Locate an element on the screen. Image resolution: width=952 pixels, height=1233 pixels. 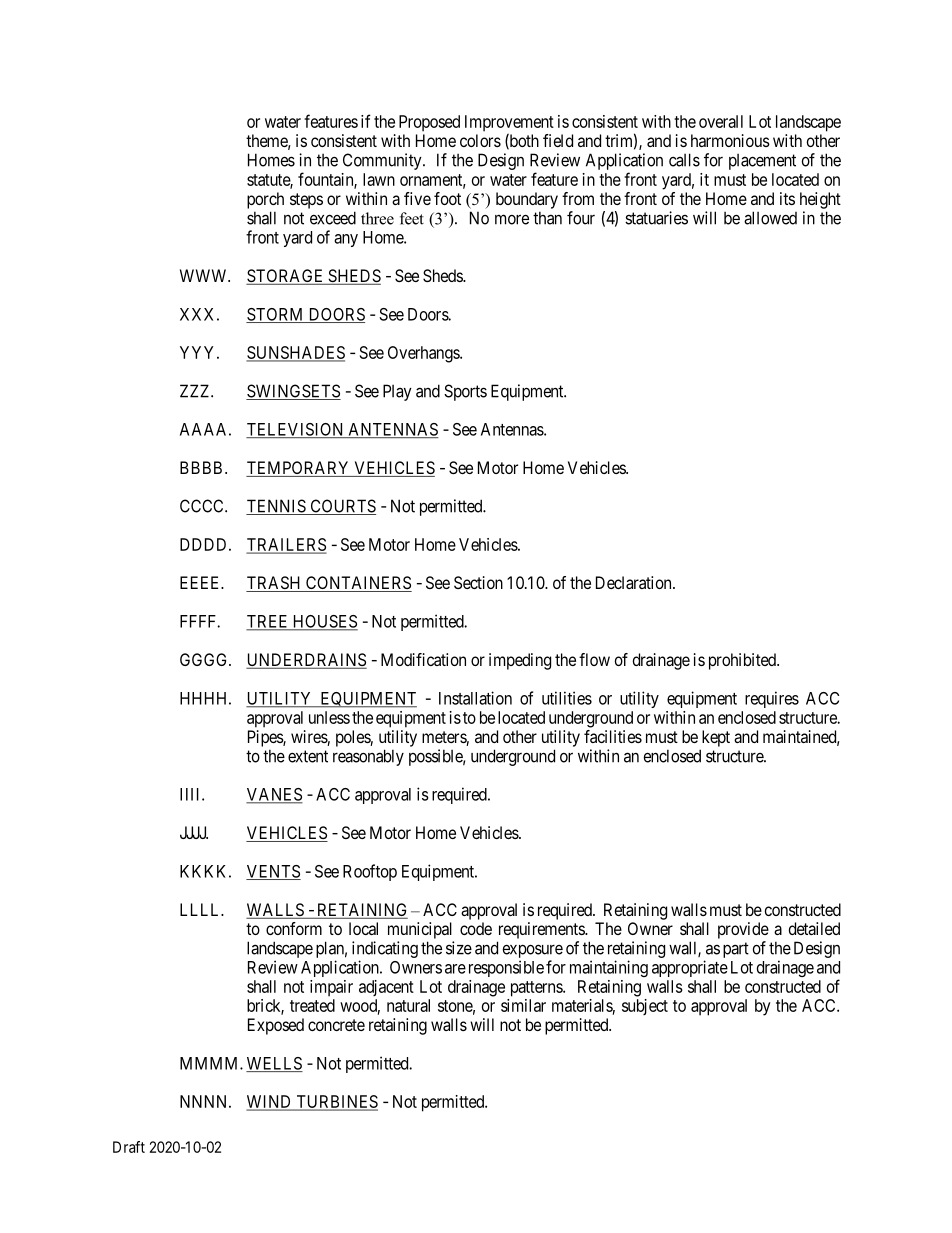
colors is located at coordinates (480, 140).
